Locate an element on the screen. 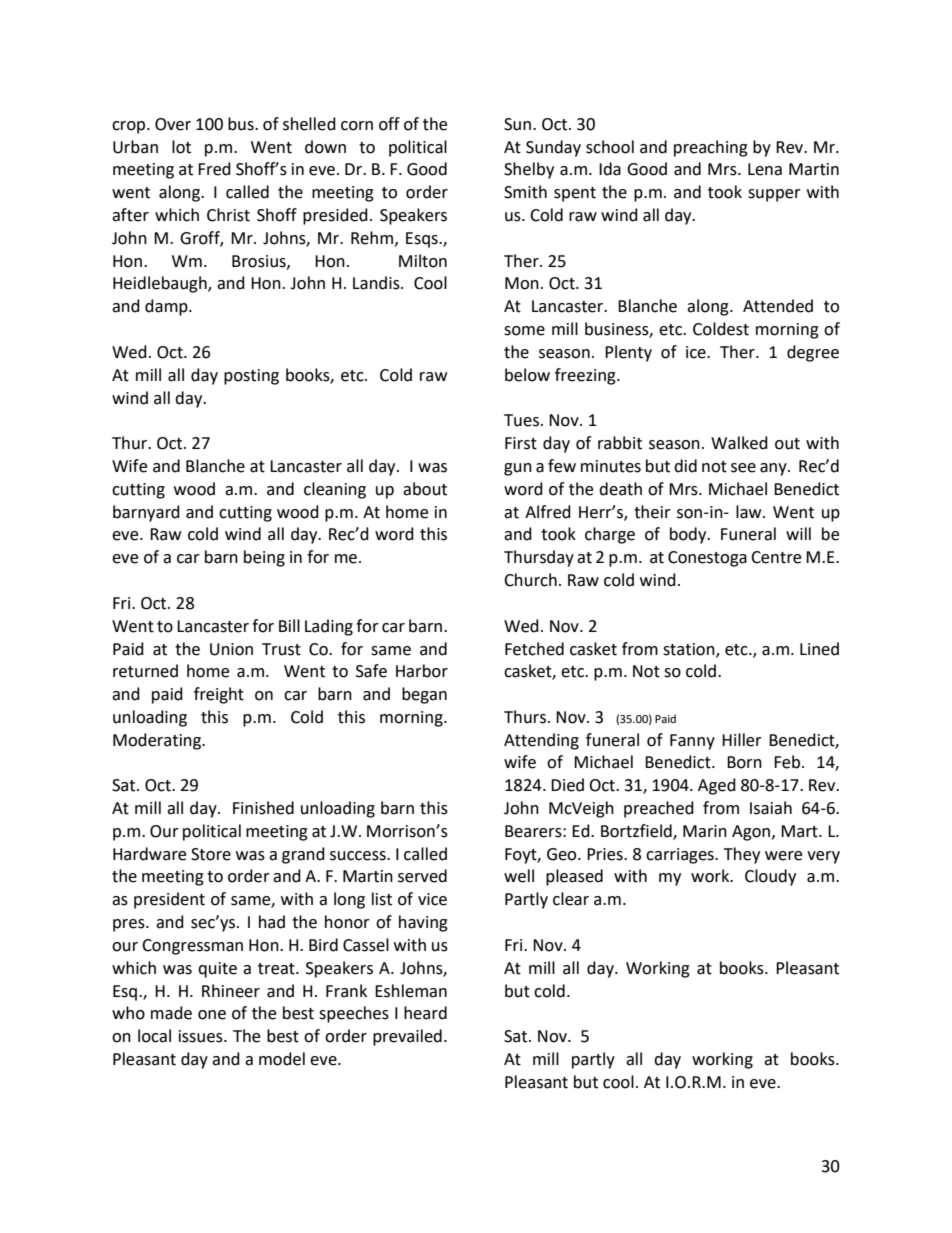 This screenshot has width=952, height=1233. Store is located at coordinates (211, 854).
